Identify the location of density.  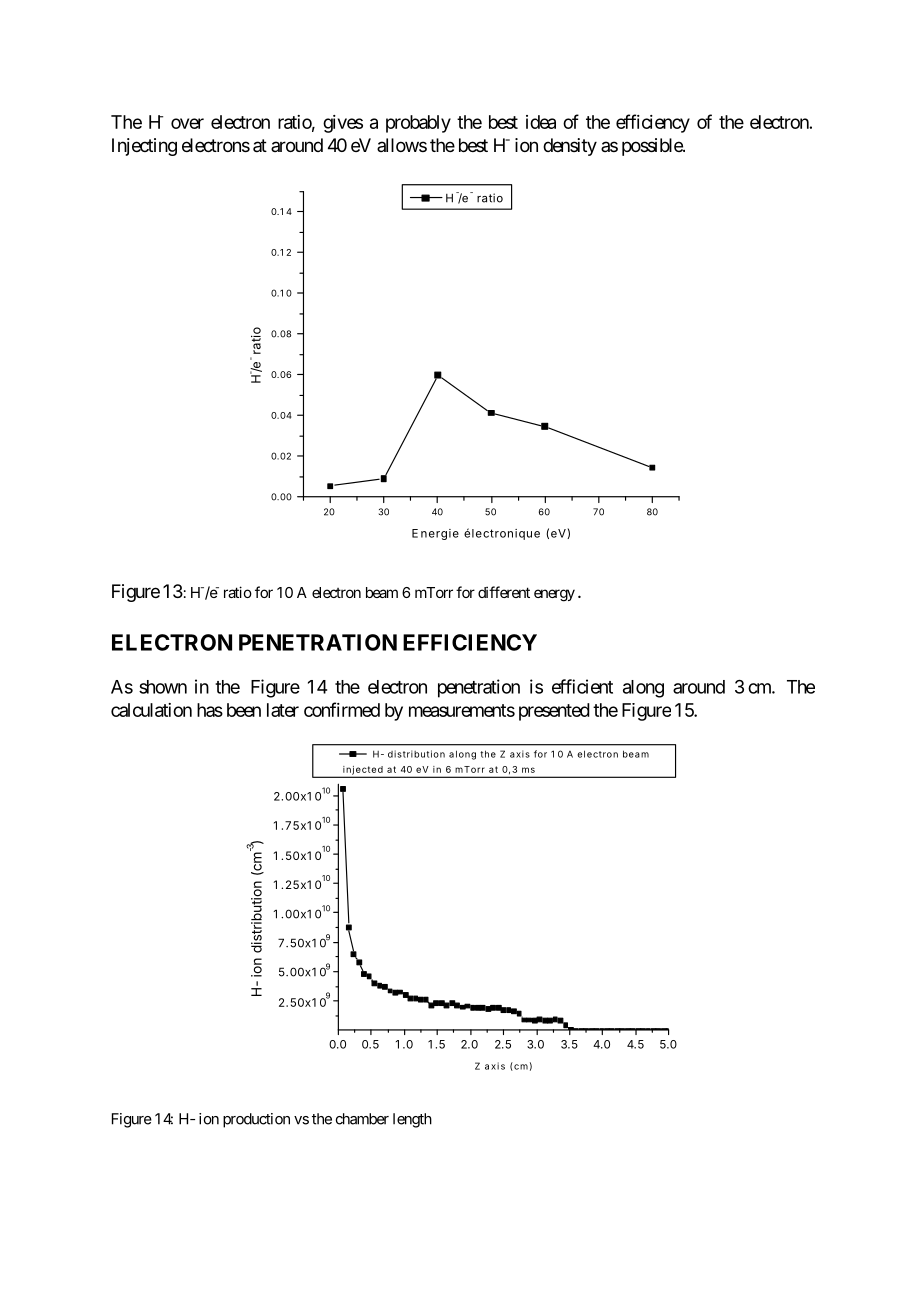
(570, 147).
